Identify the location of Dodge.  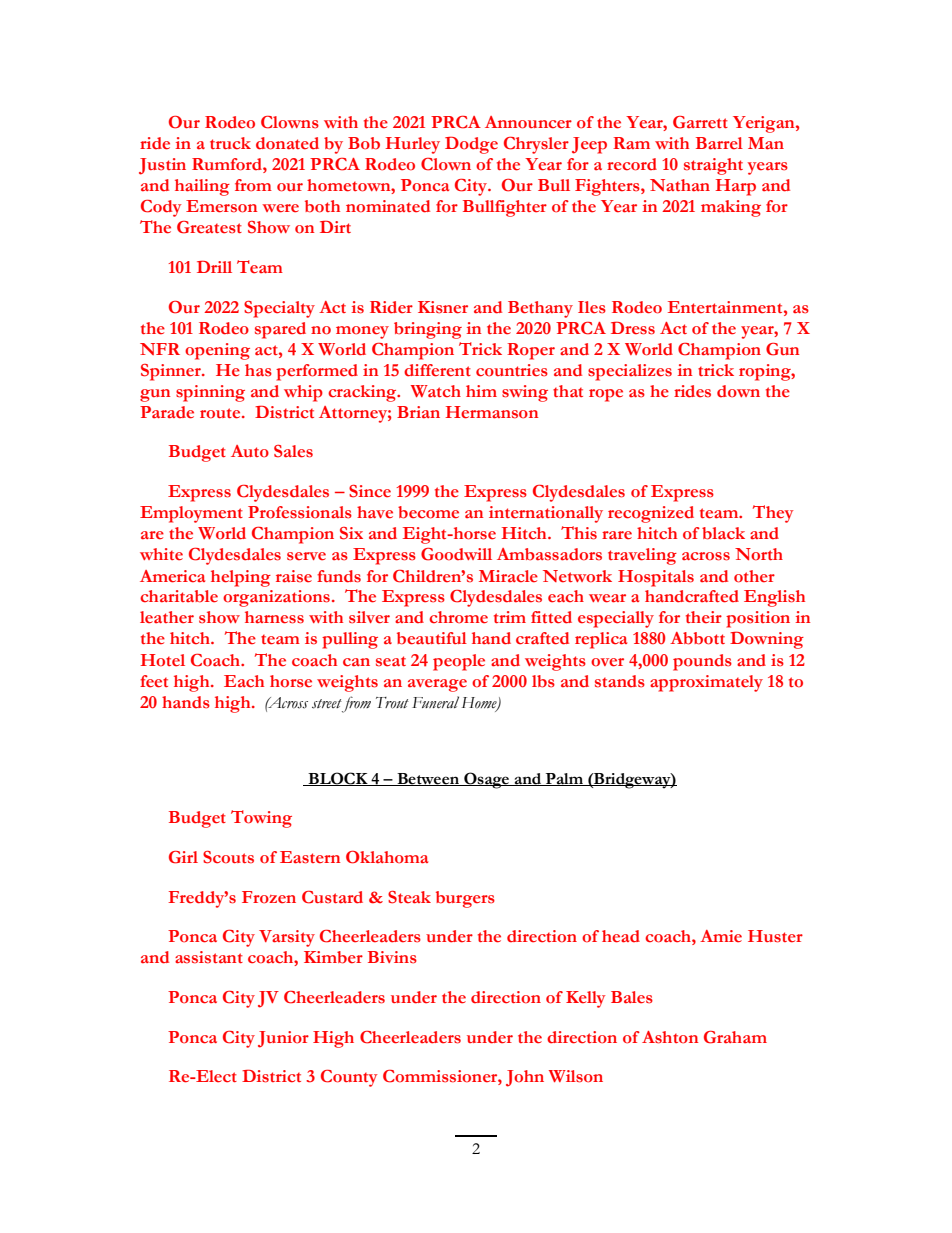
(471, 145).
